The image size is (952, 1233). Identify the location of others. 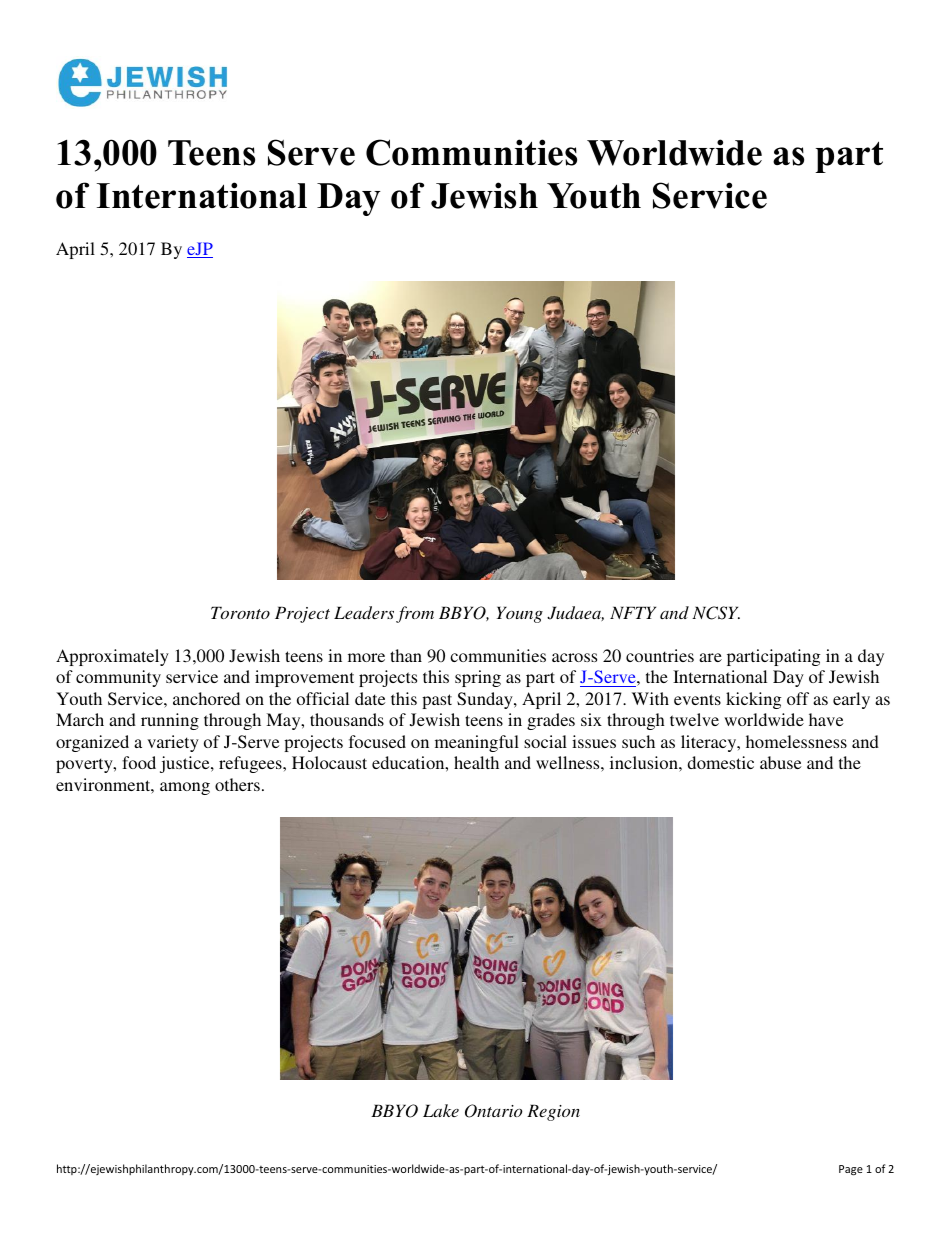
(237, 784).
